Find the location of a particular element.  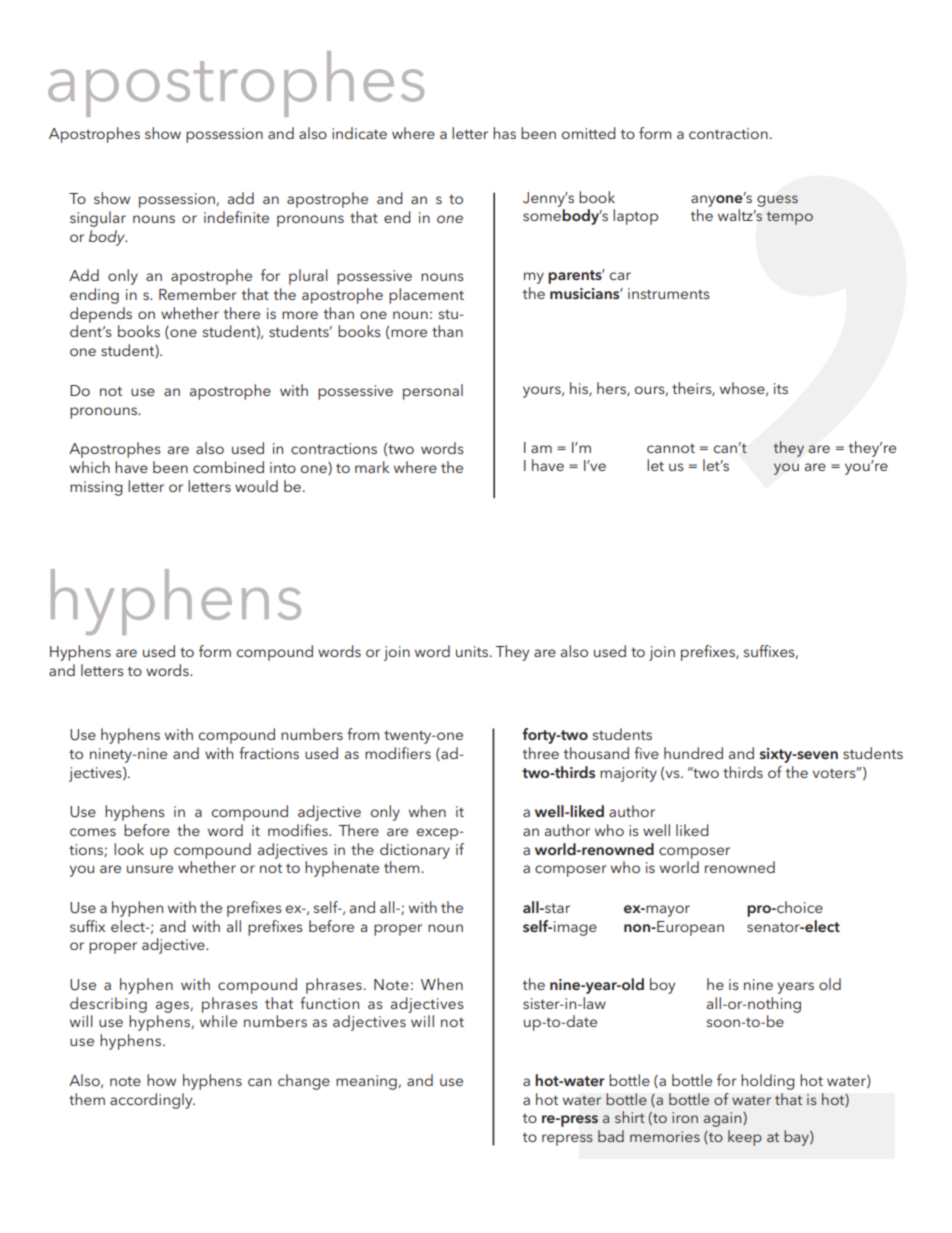

units is located at coordinates (472, 651).
